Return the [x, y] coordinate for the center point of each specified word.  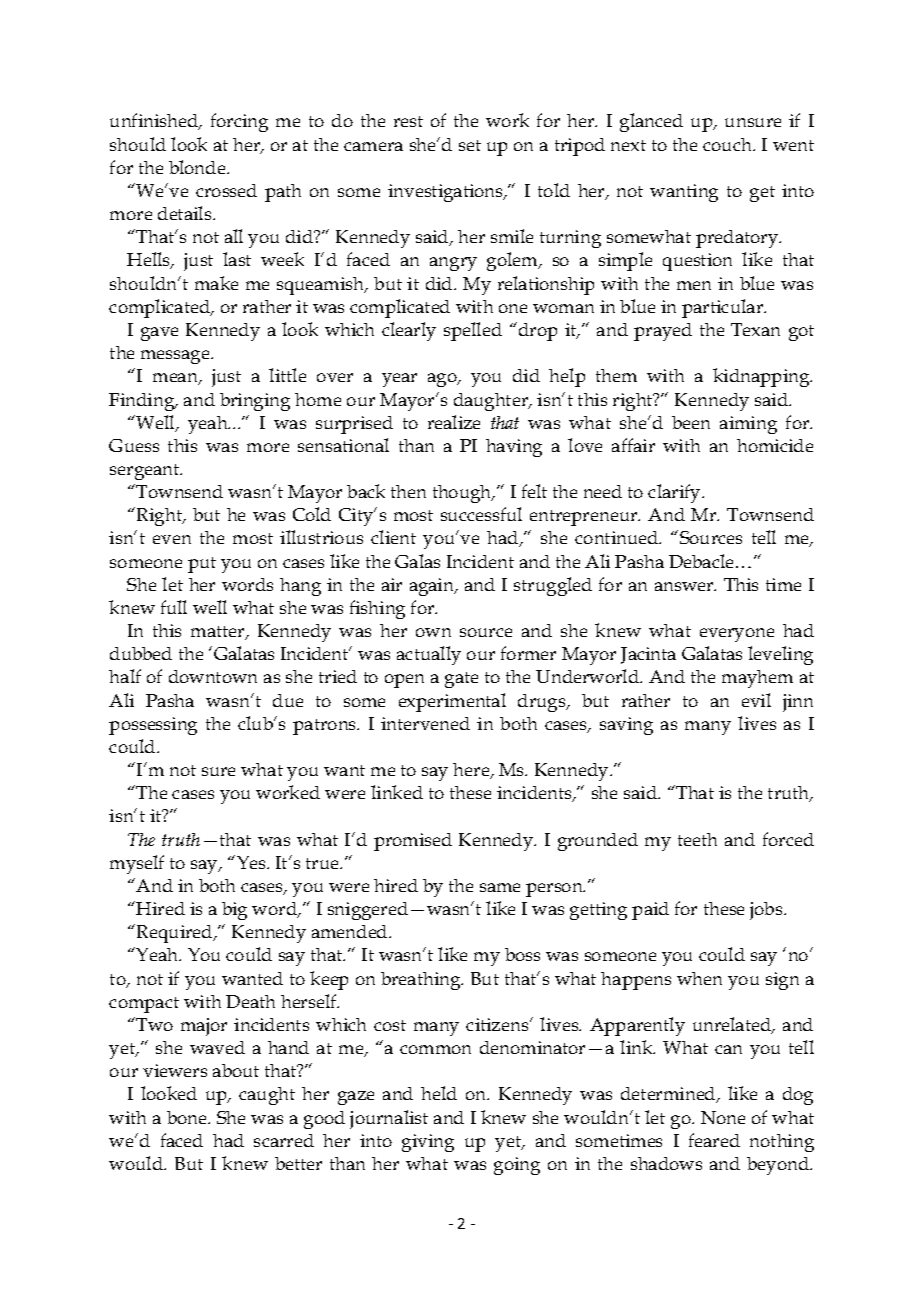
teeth [697, 839]
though [463, 494]
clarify [675, 493]
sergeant [146, 472]
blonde [198, 167]
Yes [252, 862]
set [470, 145]
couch [729, 144]
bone [188, 1117]
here [472, 771]
